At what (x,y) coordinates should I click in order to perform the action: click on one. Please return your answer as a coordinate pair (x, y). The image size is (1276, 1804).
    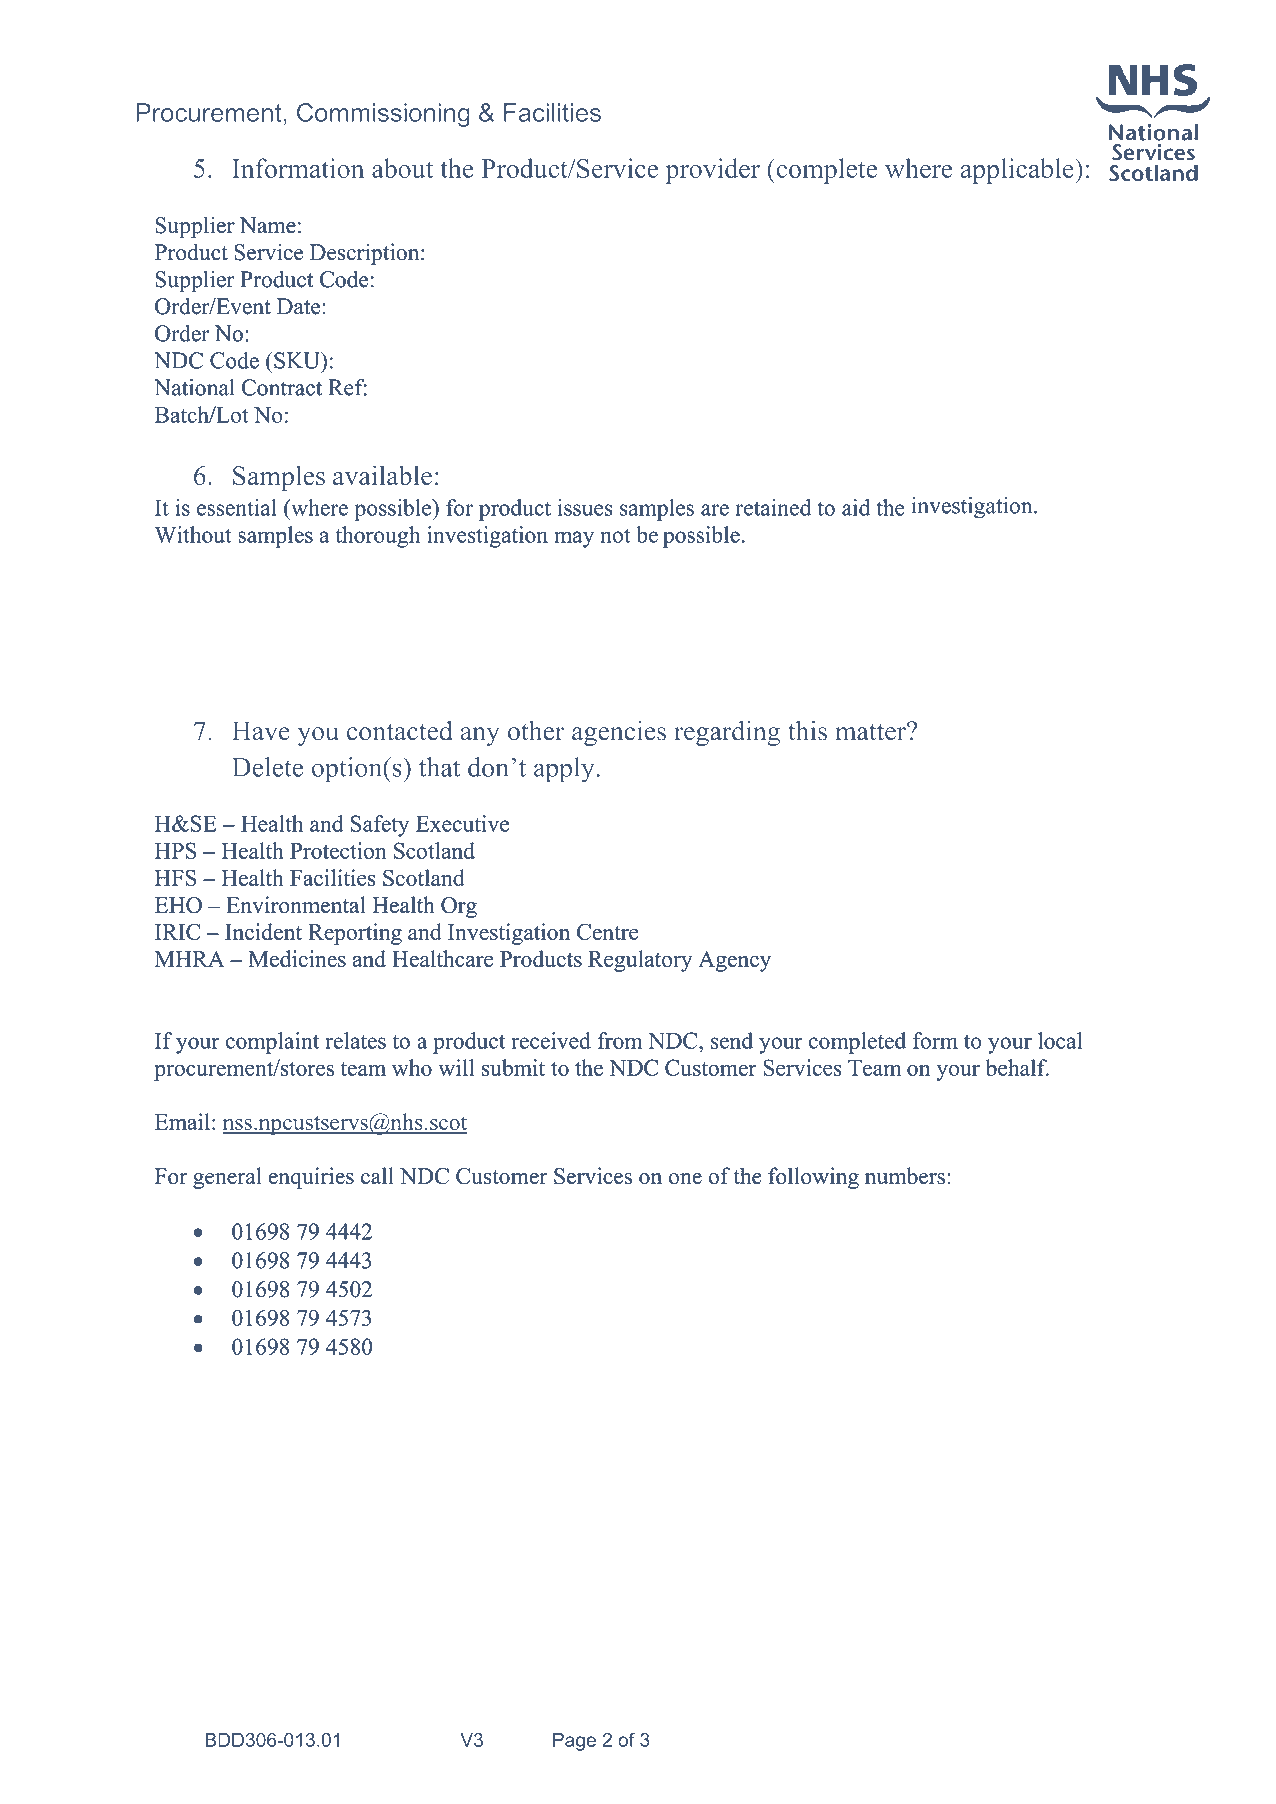
    Looking at the image, I should click on (685, 1179).
